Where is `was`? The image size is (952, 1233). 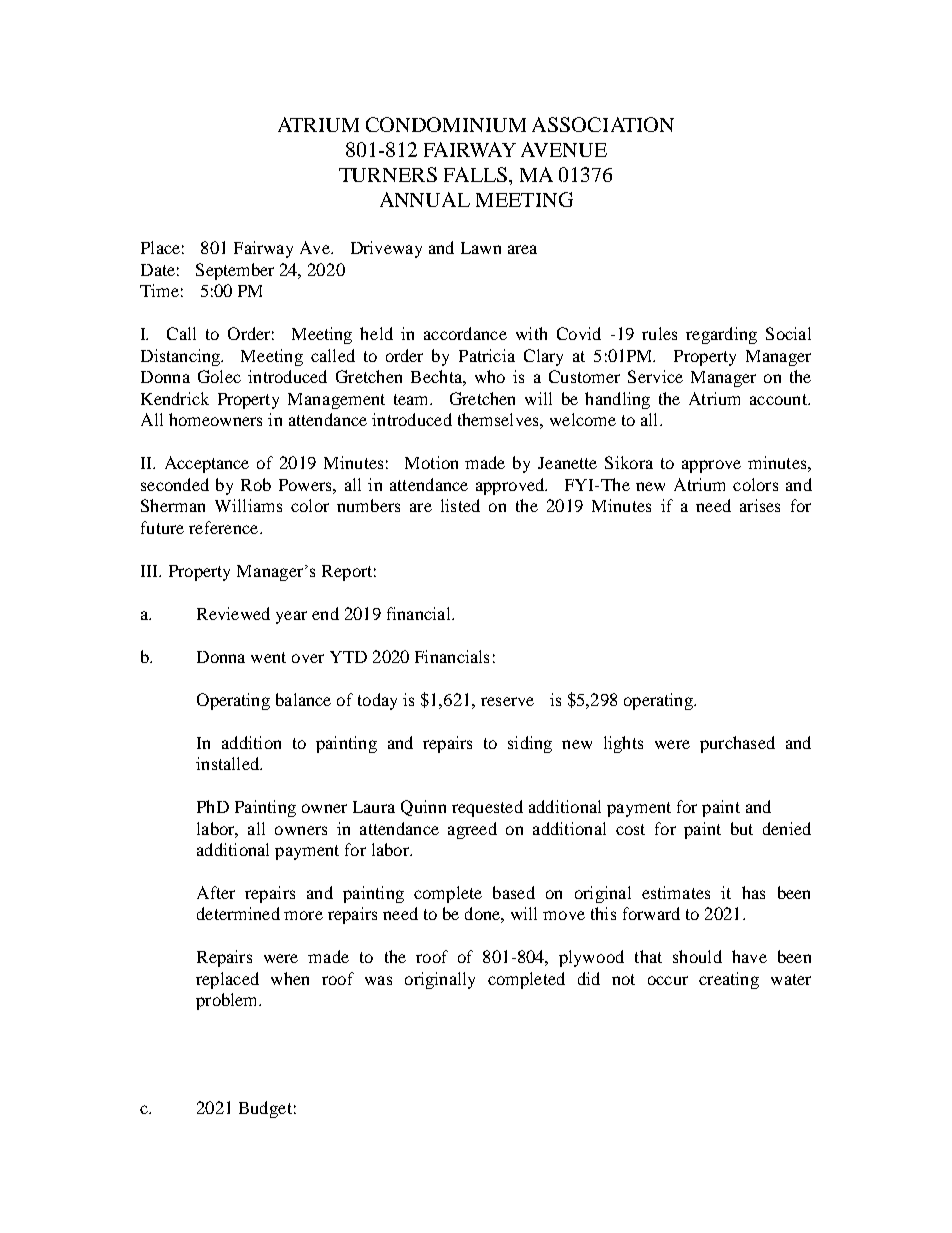 was is located at coordinates (378, 980).
